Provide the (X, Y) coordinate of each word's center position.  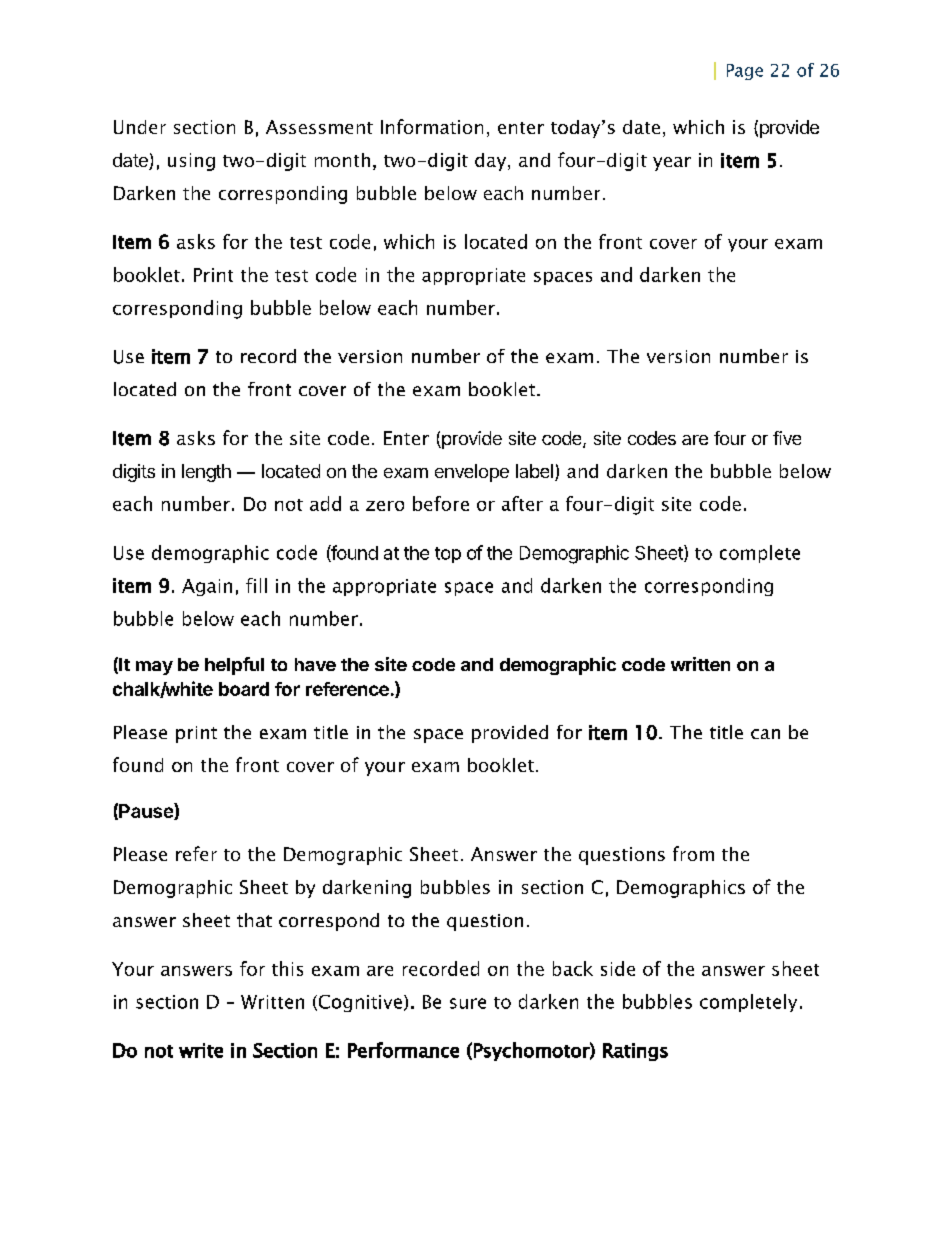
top (448, 555)
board (244, 689)
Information (432, 126)
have (315, 664)
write (201, 1050)
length (206, 473)
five (787, 438)
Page (745, 72)
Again (207, 587)
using (191, 162)
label (534, 471)
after (522, 503)
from (693, 853)
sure (468, 1003)
